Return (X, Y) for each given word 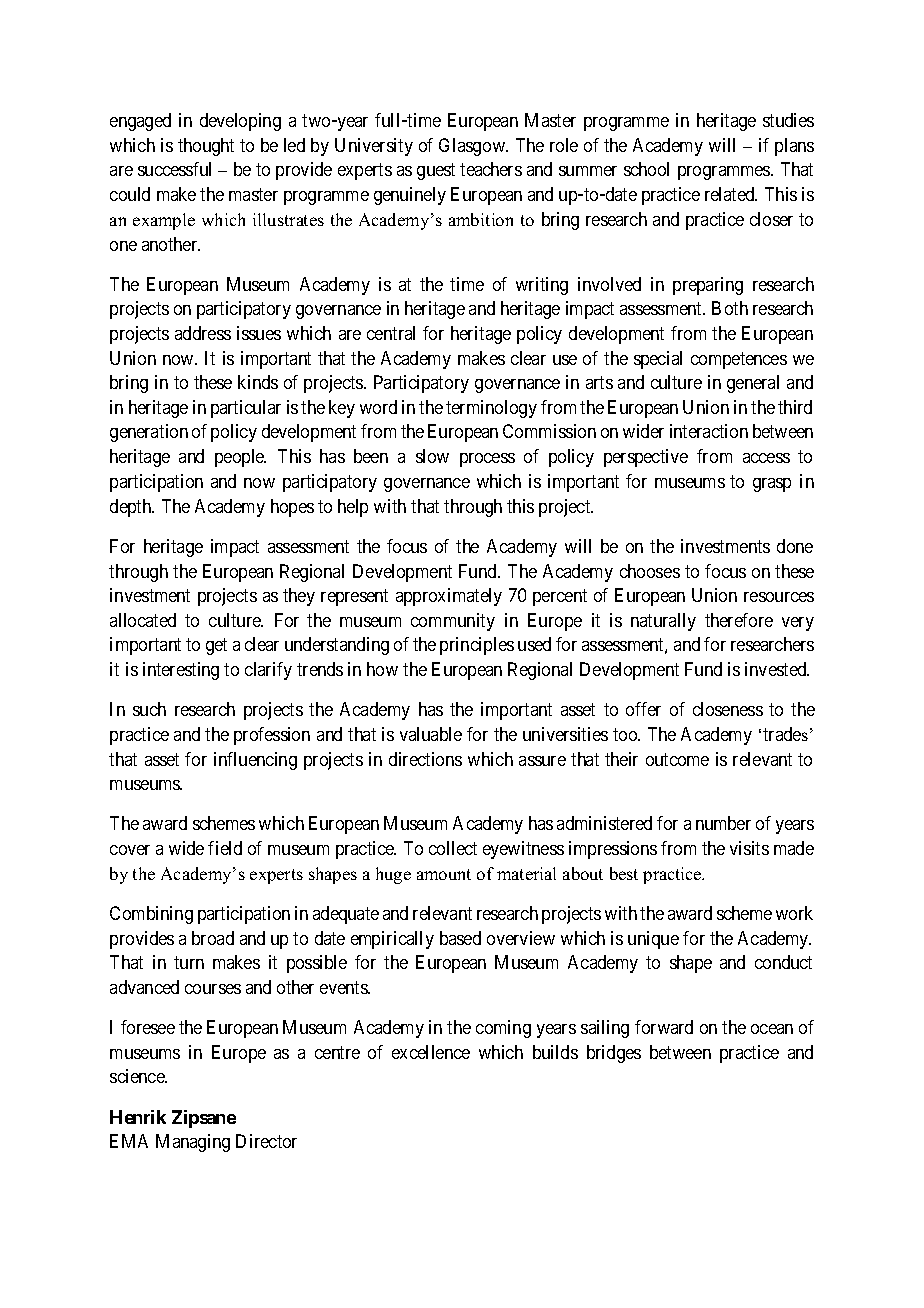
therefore (739, 620)
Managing (193, 1143)
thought (206, 147)
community (453, 622)
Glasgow (473, 147)
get (216, 647)
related (731, 194)
